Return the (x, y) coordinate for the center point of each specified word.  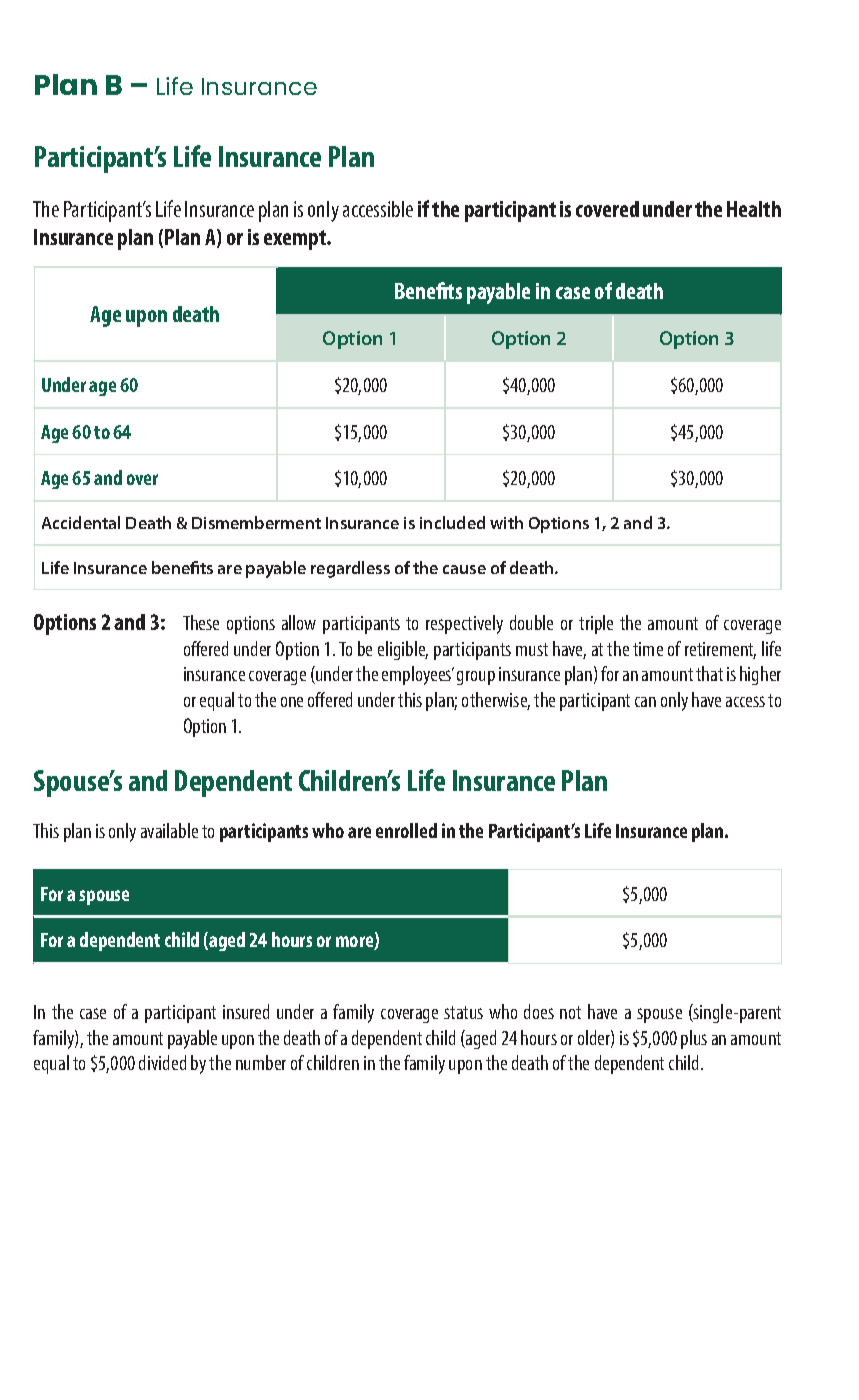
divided (162, 1062)
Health (754, 209)
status (463, 1012)
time (648, 649)
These (201, 622)
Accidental (81, 522)
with (506, 522)
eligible (403, 650)
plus (694, 1039)
